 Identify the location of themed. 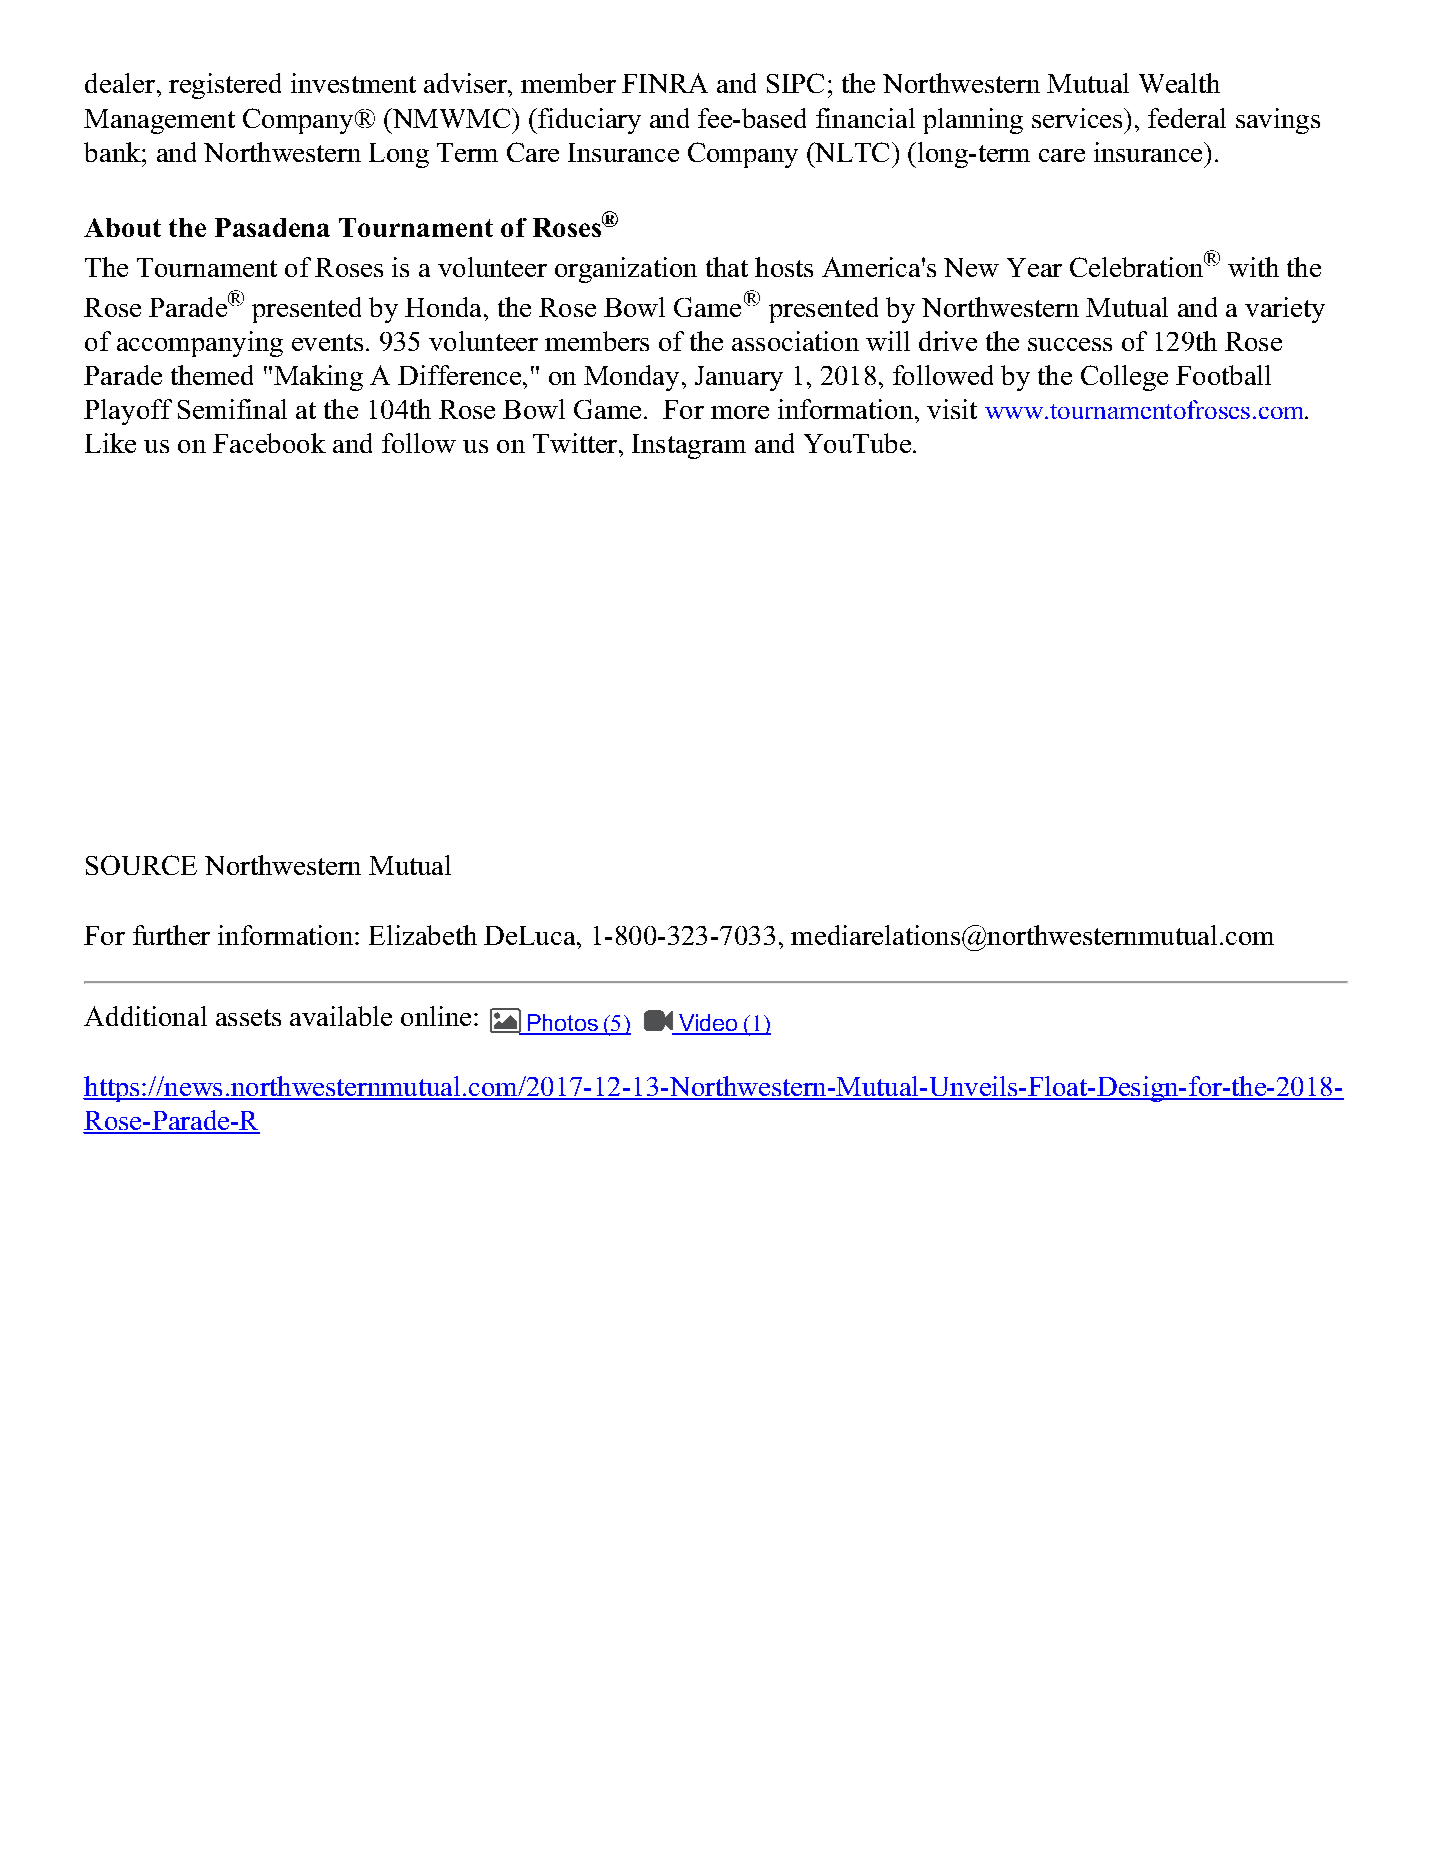
(212, 375).
